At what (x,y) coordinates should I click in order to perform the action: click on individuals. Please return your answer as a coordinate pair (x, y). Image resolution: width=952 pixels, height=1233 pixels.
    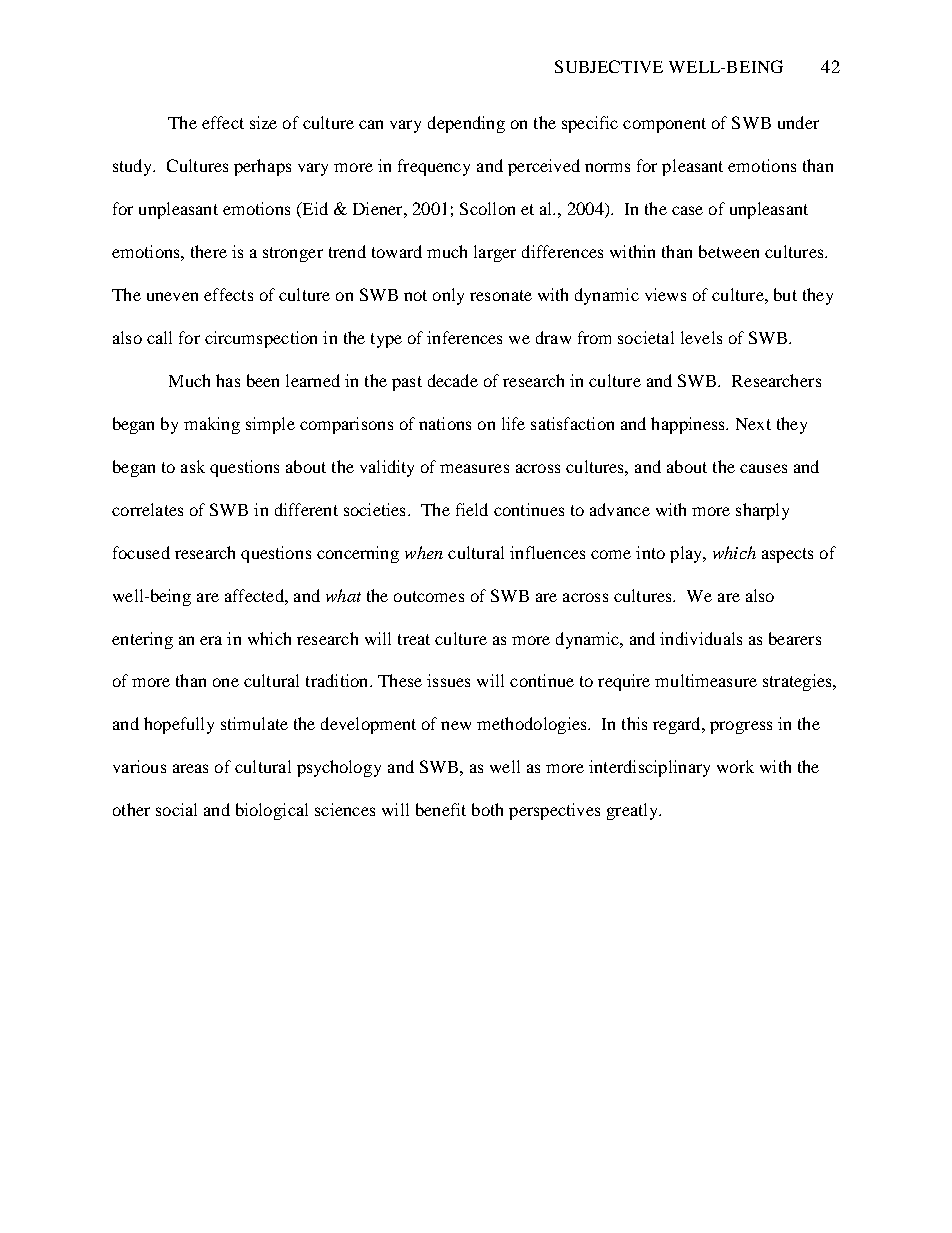
    Looking at the image, I should click on (701, 638).
